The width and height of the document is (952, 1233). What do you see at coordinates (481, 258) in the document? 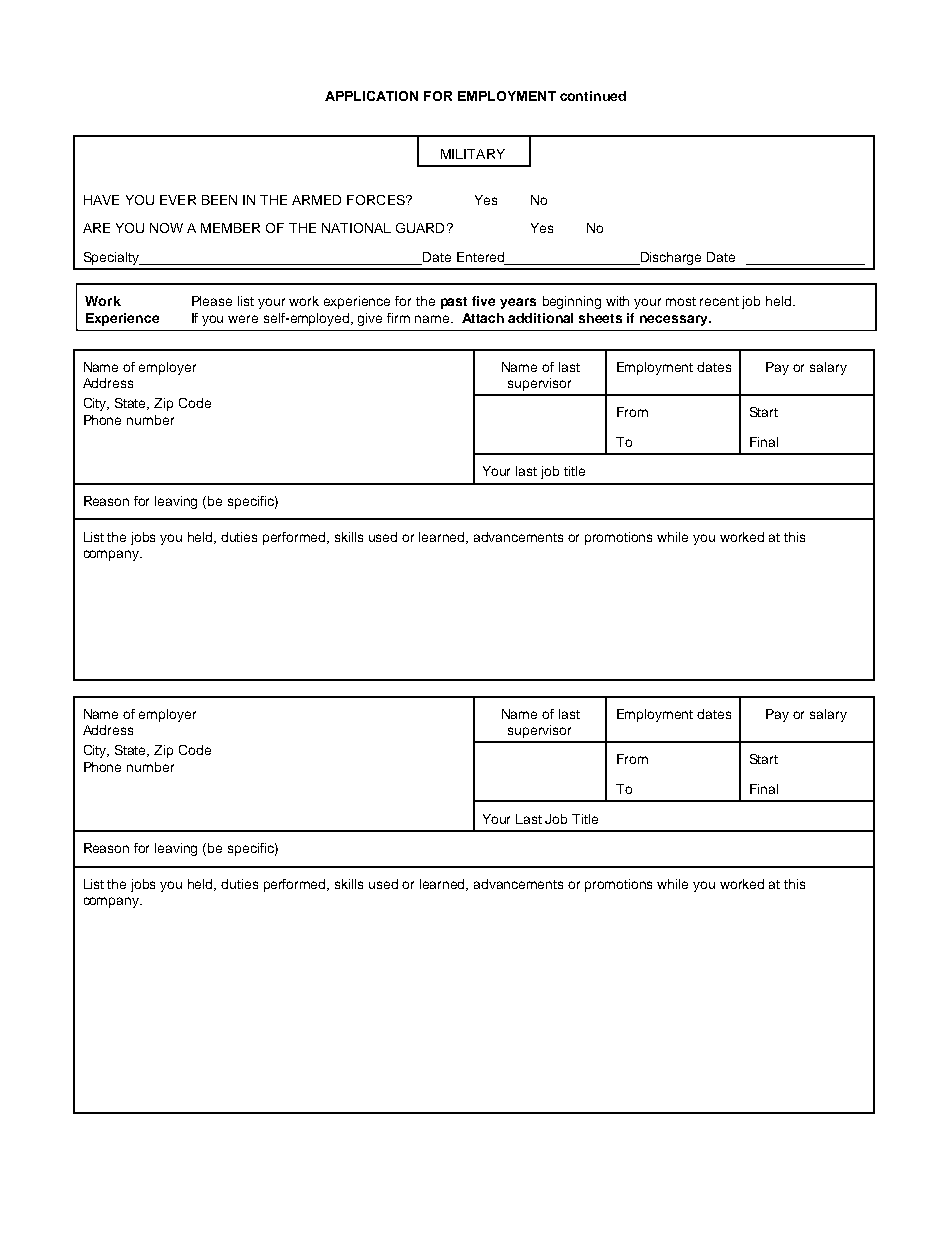
I see `Entered` at bounding box center [481, 258].
